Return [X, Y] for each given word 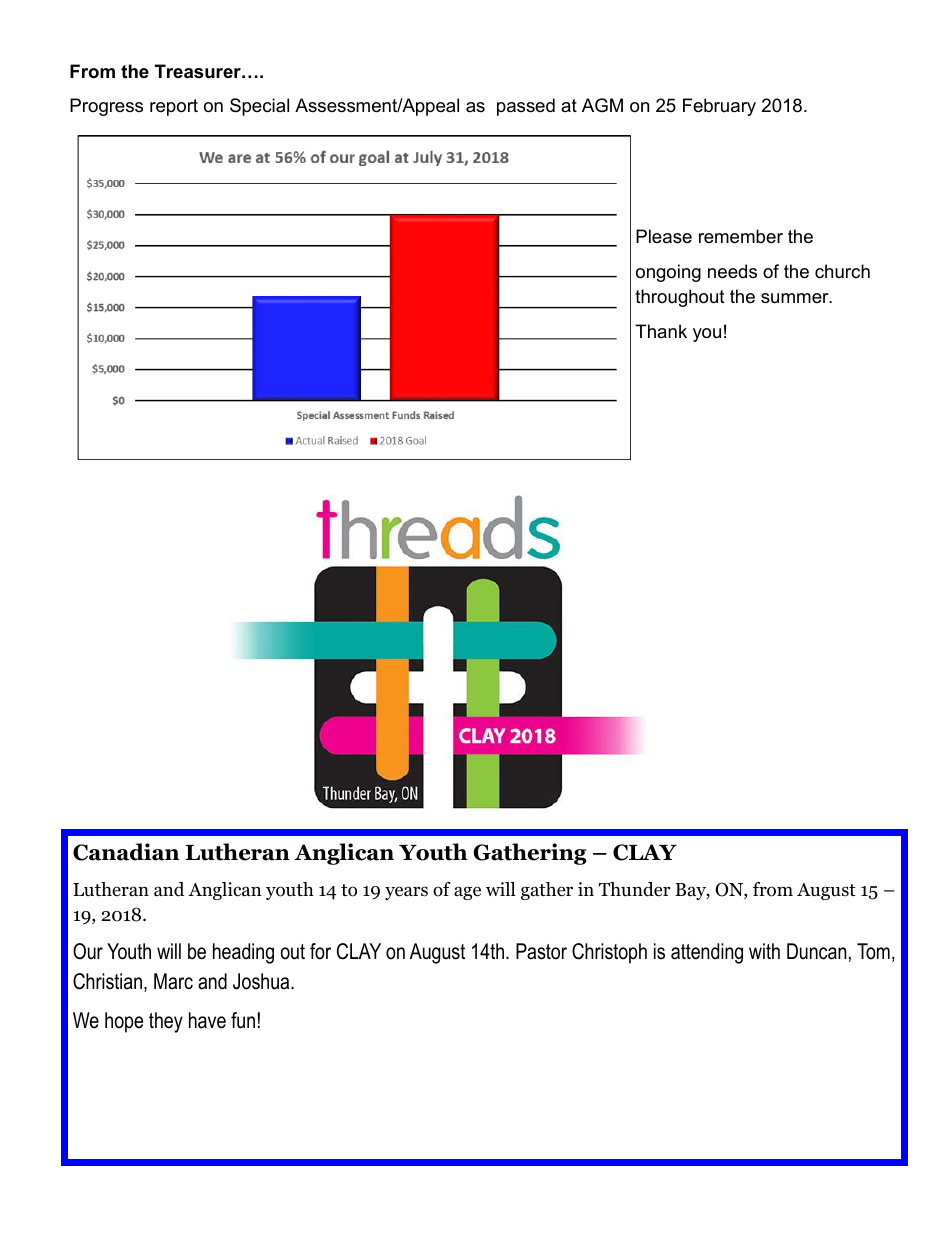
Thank [661, 331]
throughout [680, 298]
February [719, 107]
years [406, 893]
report [174, 107]
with [764, 951]
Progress [106, 107]
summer [796, 298]
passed [526, 107]
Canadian [126, 852]
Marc [173, 981]
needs [732, 271]
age [467, 893]
